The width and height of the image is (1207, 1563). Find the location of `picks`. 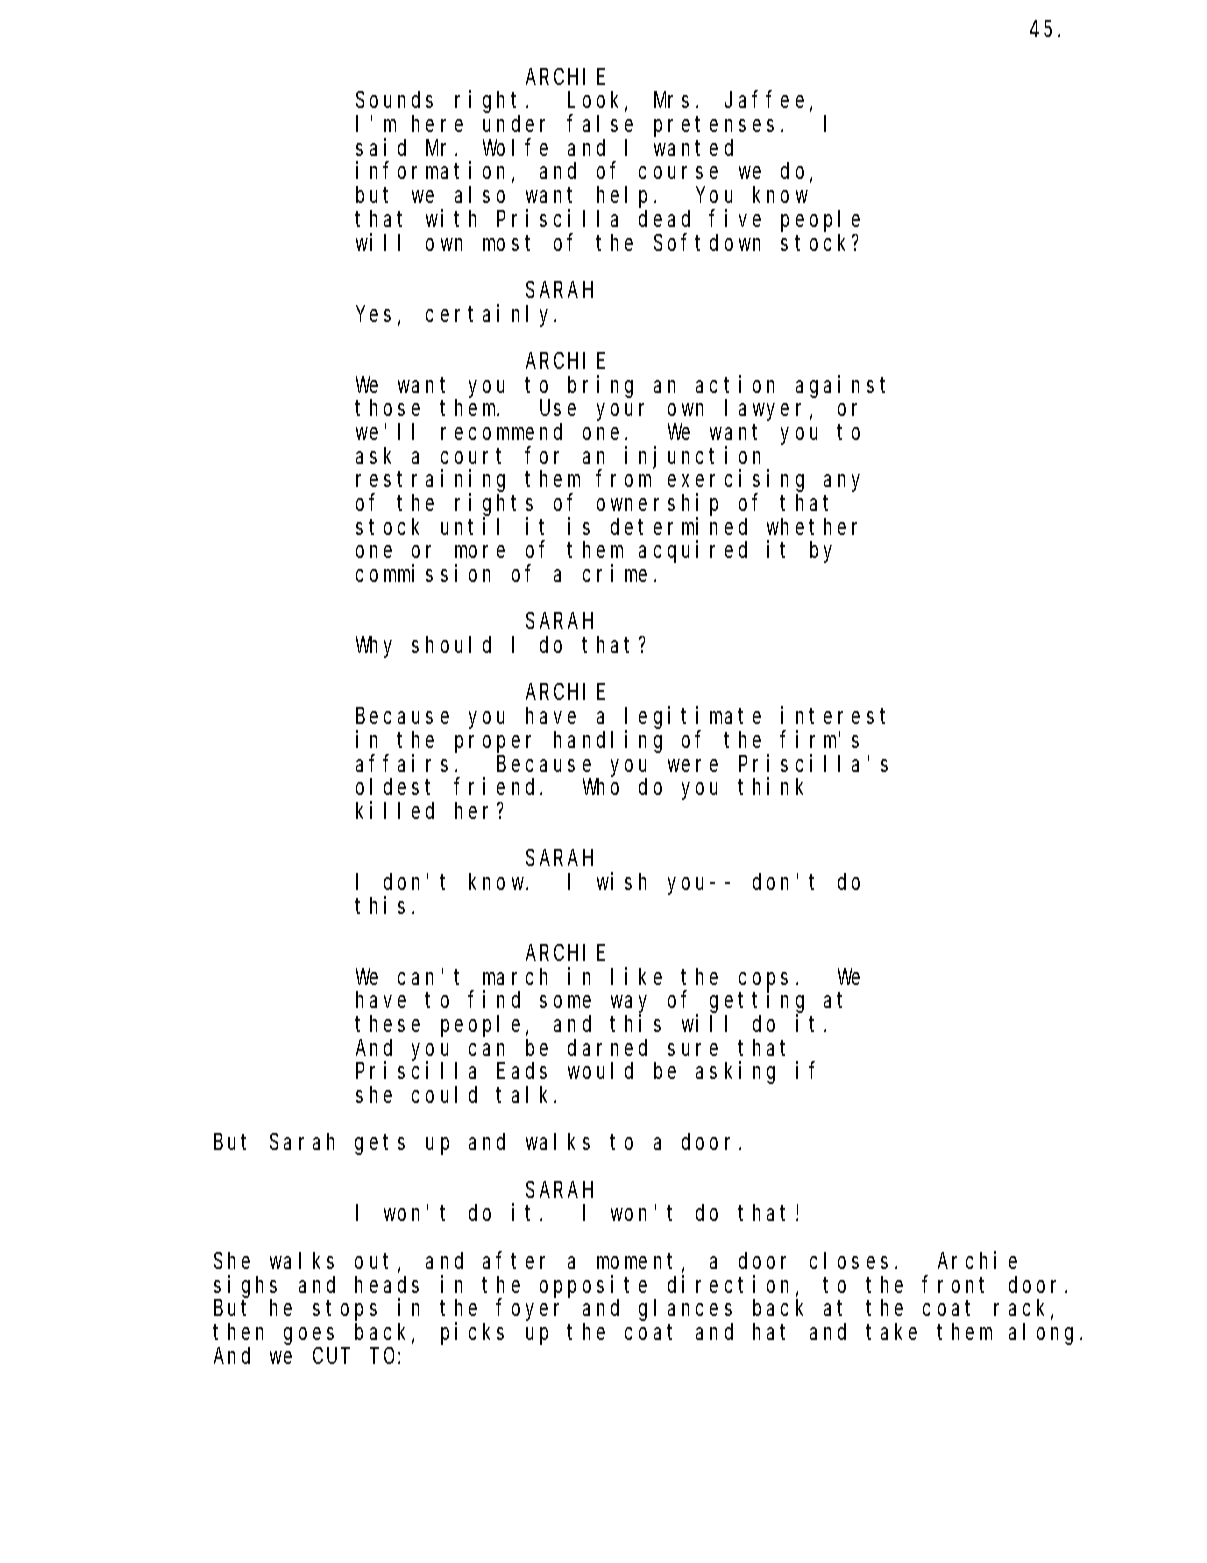

picks is located at coordinates (472, 1333).
